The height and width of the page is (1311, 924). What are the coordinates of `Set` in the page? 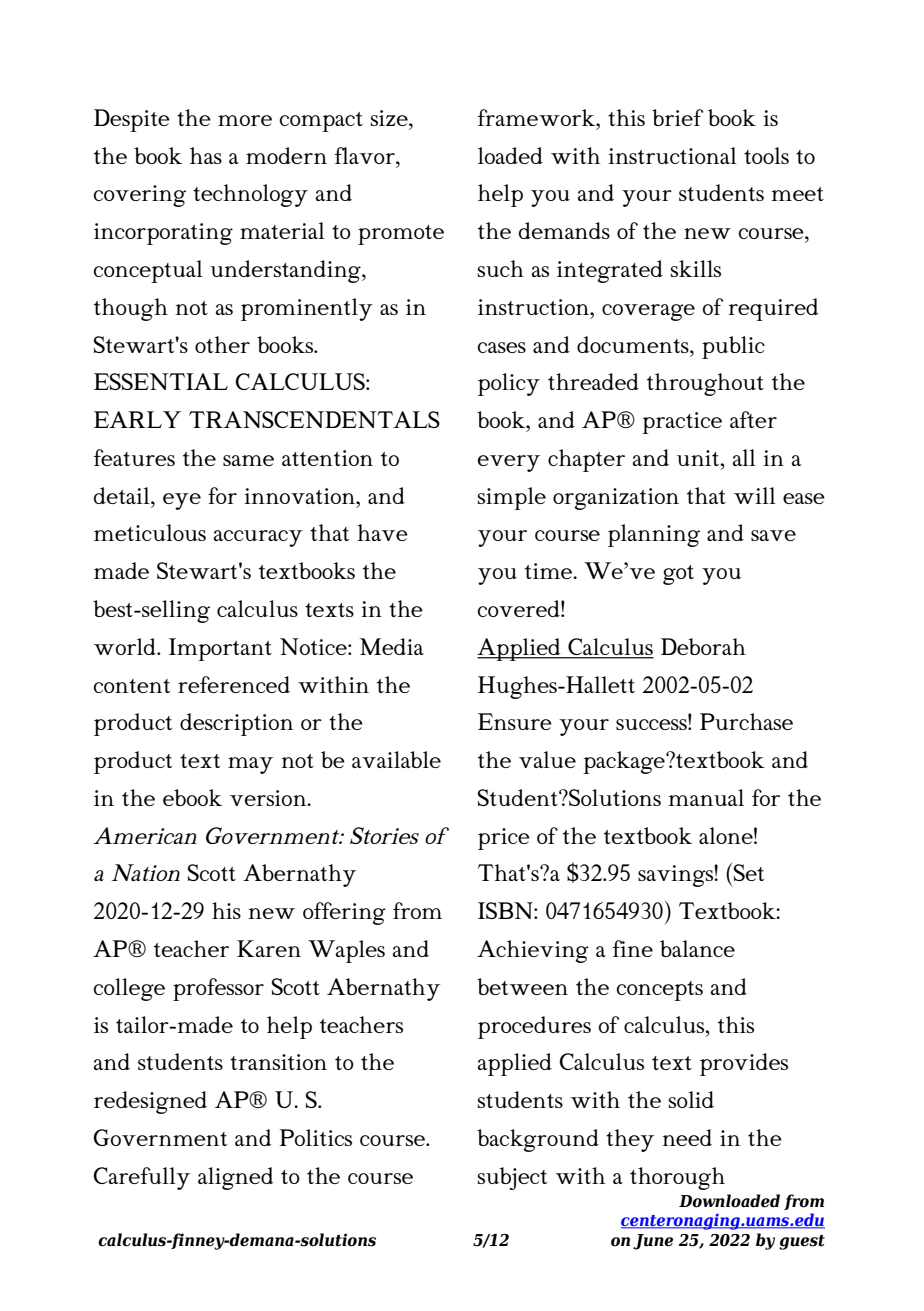 It's located at (749, 872).
